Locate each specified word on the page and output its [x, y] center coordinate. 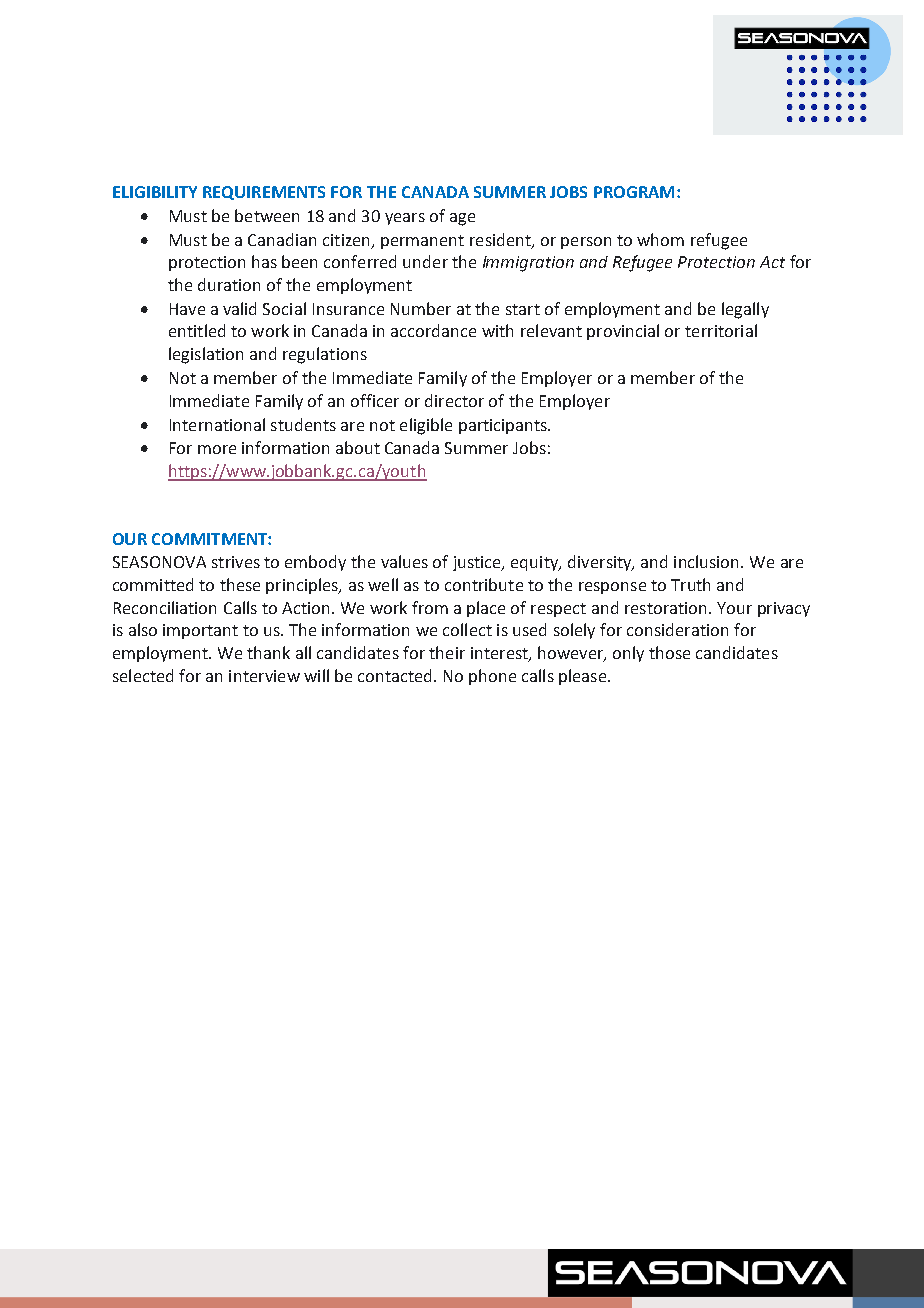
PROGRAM [634, 192]
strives [236, 562]
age [462, 219]
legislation [206, 355]
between [267, 215]
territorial [721, 330]
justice [478, 563]
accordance [433, 330]
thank [268, 652]
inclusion [708, 561]
